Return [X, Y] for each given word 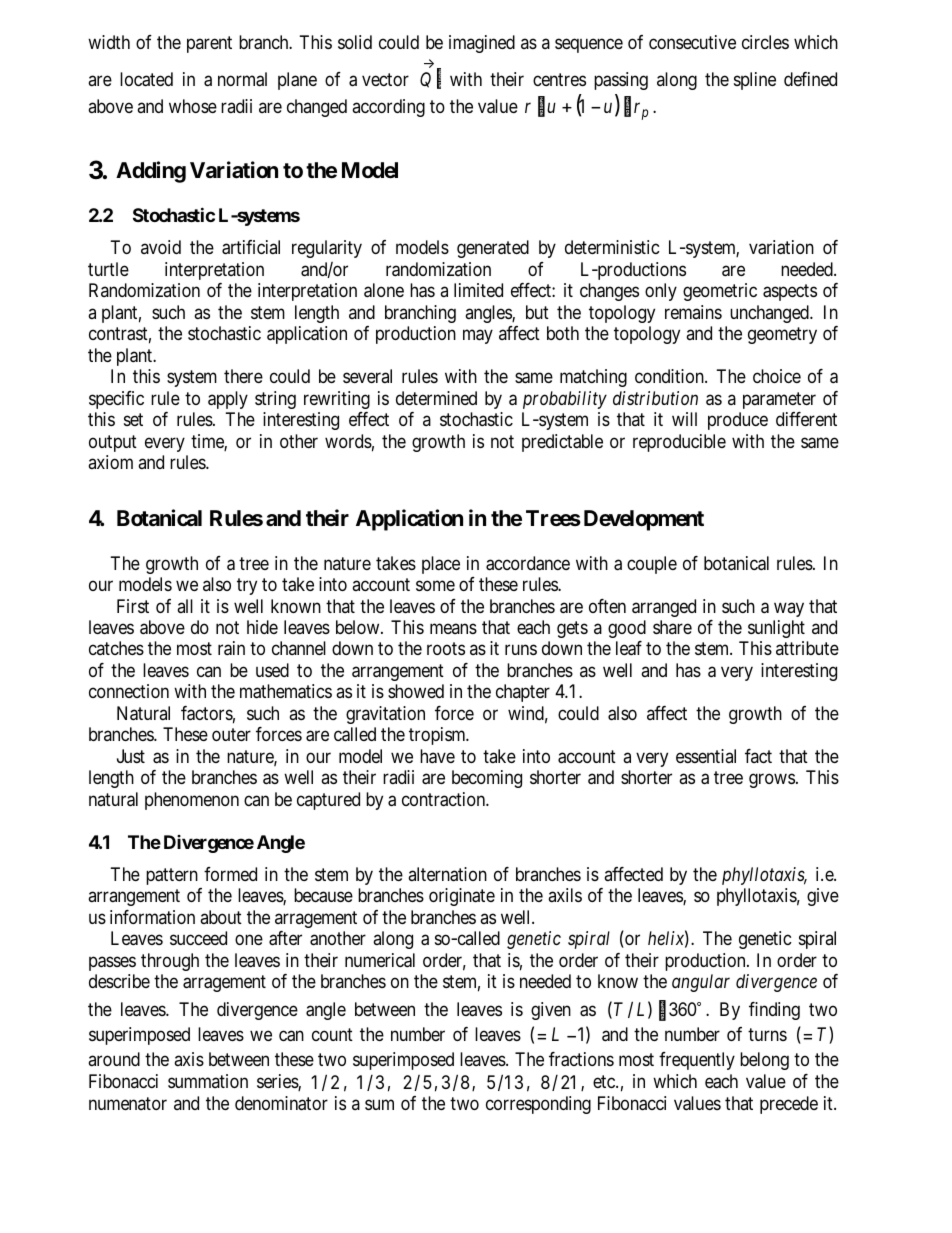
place [441, 565]
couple [652, 565]
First [133, 606]
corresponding [538, 1105]
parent [209, 44]
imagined [482, 44]
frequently [697, 1061]
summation [208, 1081]
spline [755, 81]
